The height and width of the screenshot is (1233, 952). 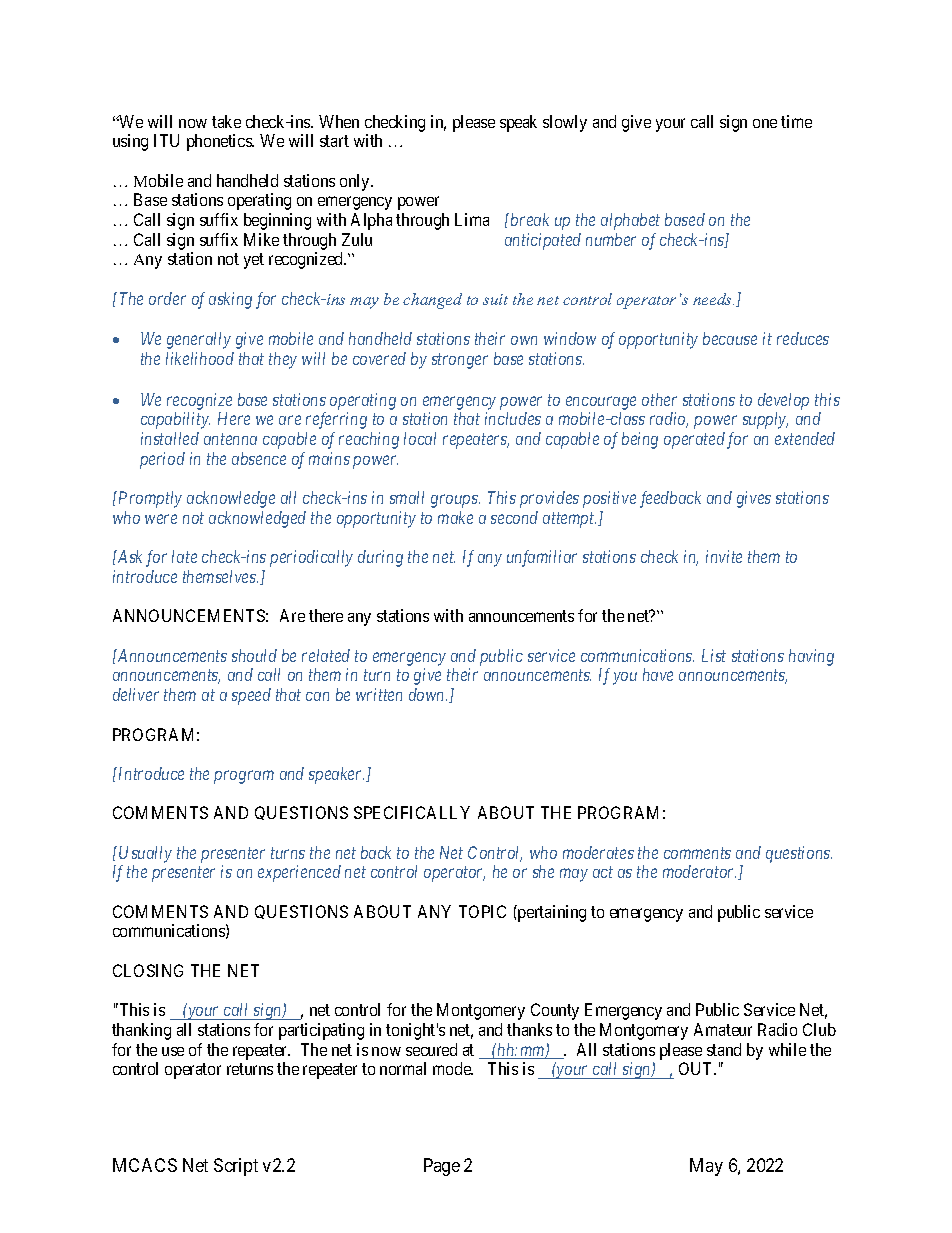 What do you see at coordinates (220, 142) in the screenshot?
I see `phonetics` at bounding box center [220, 142].
